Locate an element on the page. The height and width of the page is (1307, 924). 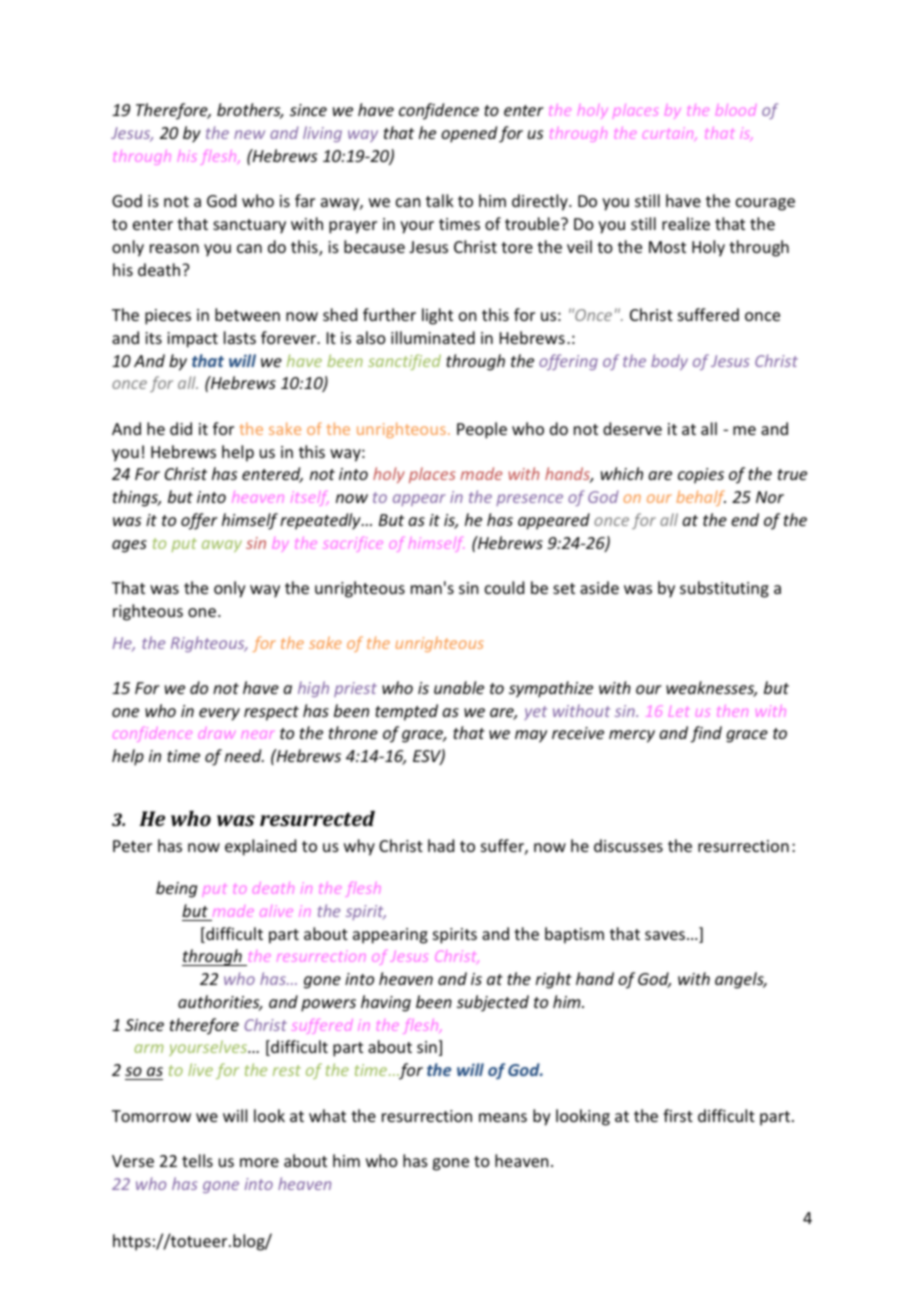
did is located at coordinates (181, 428).
